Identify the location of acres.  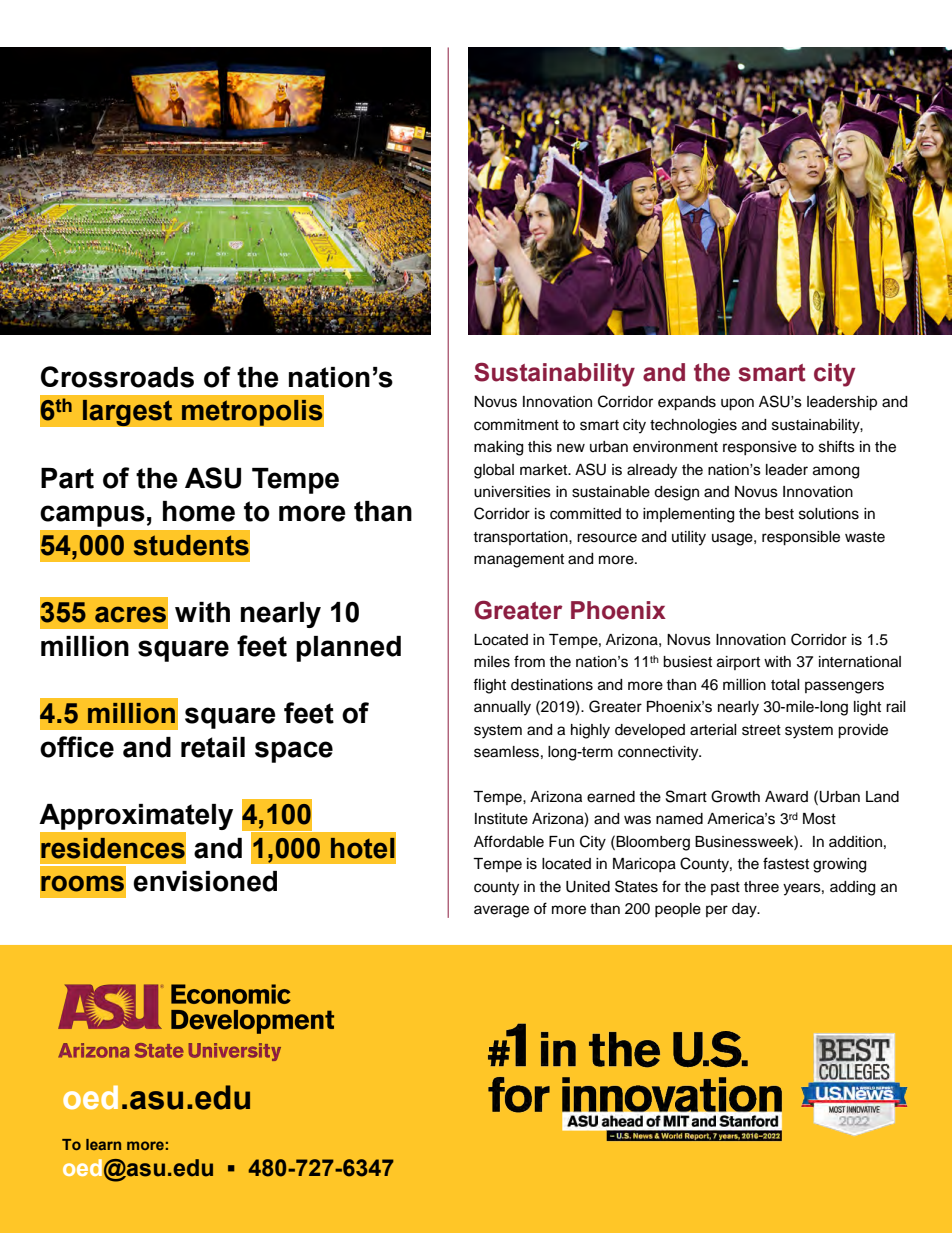
(130, 614).
